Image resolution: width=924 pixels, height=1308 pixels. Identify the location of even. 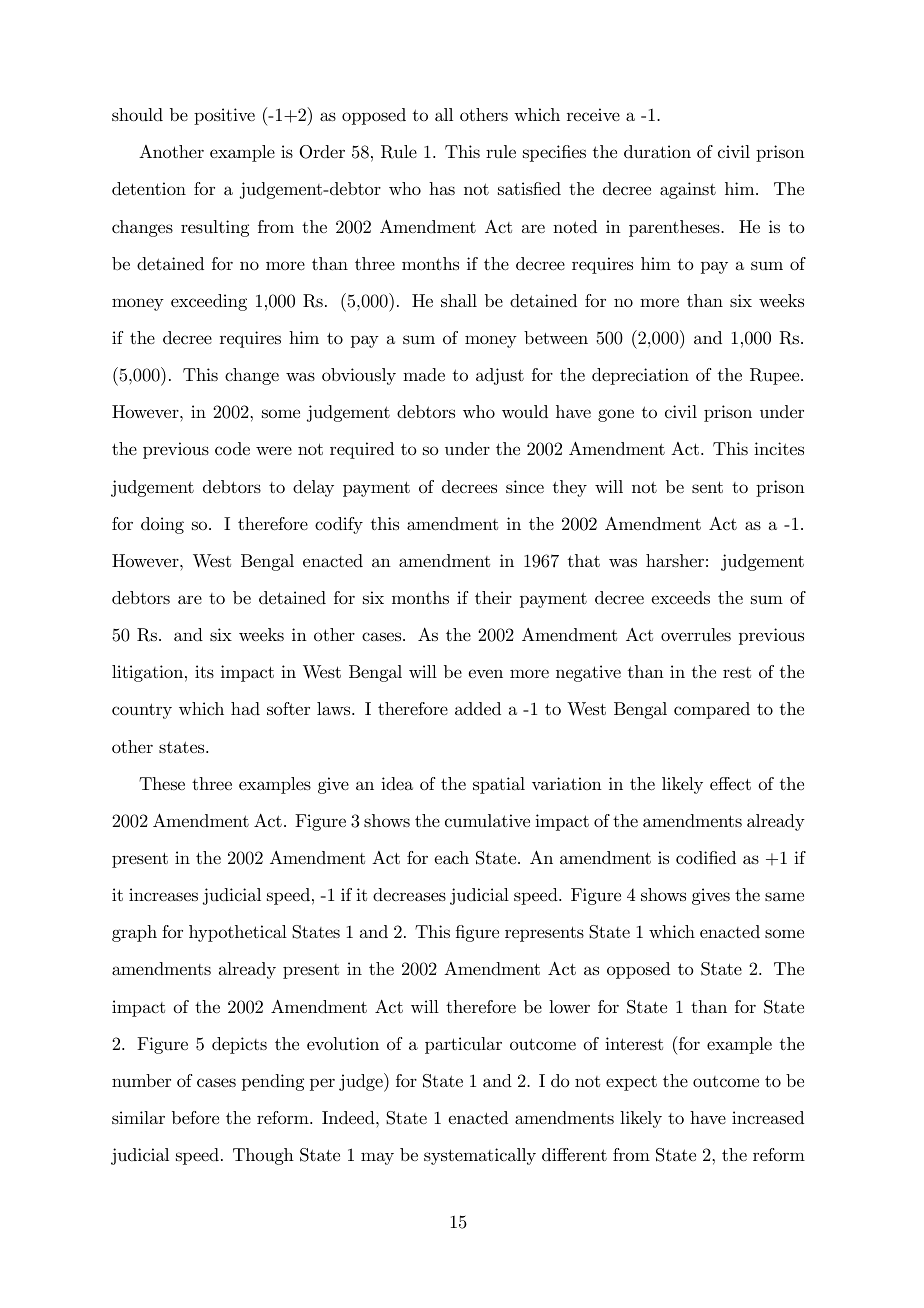
(485, 673).
